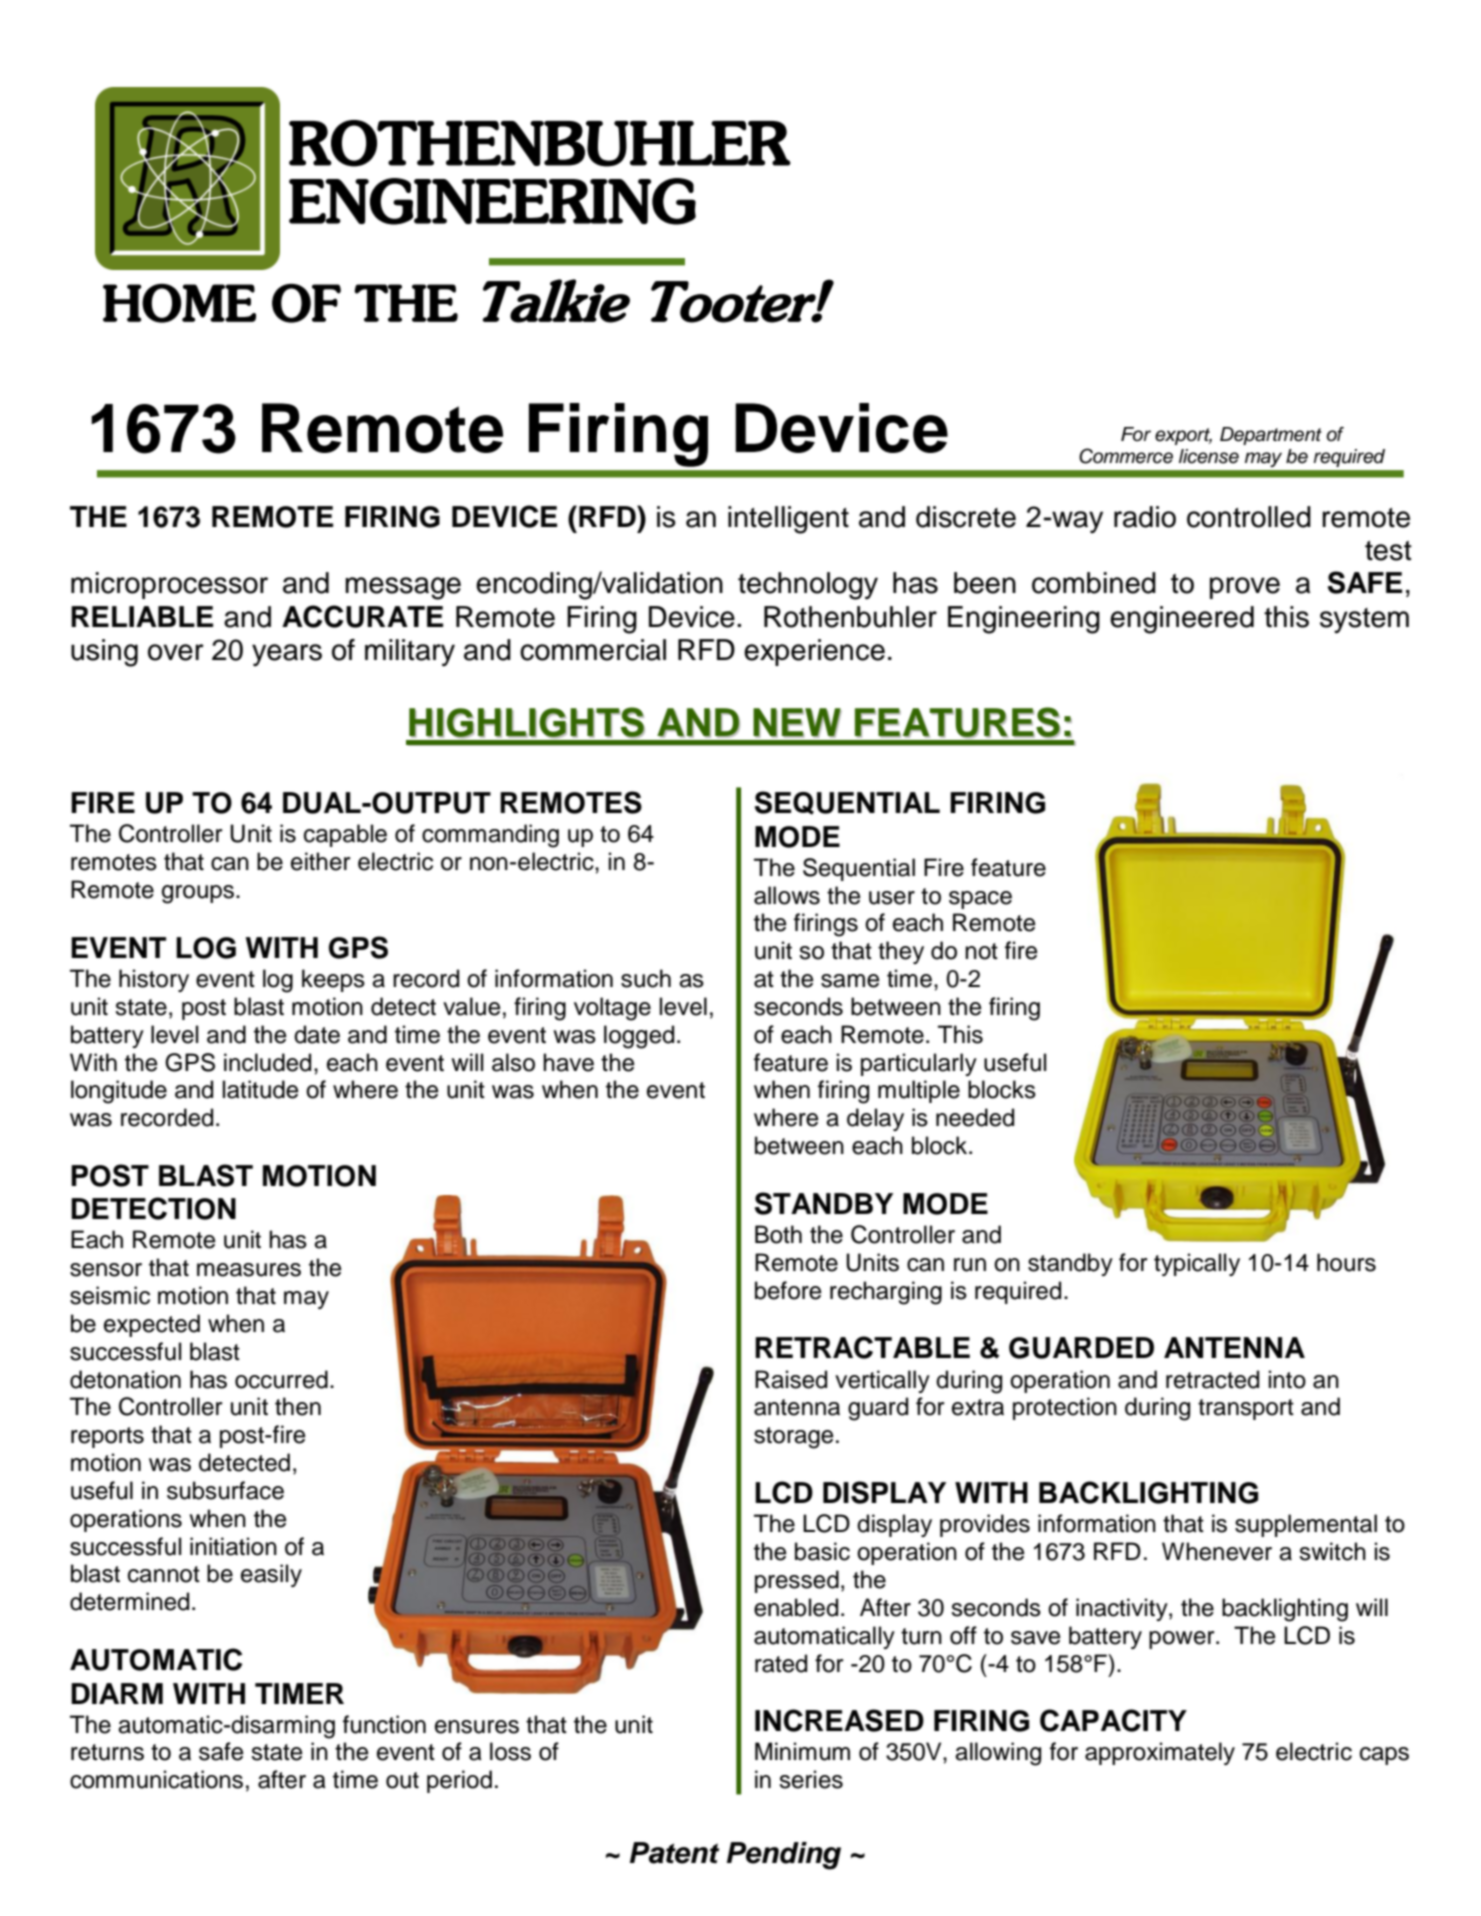 This screenshot has width=1481, height=1916. I want to click on engineered, so click(1182, 620).
